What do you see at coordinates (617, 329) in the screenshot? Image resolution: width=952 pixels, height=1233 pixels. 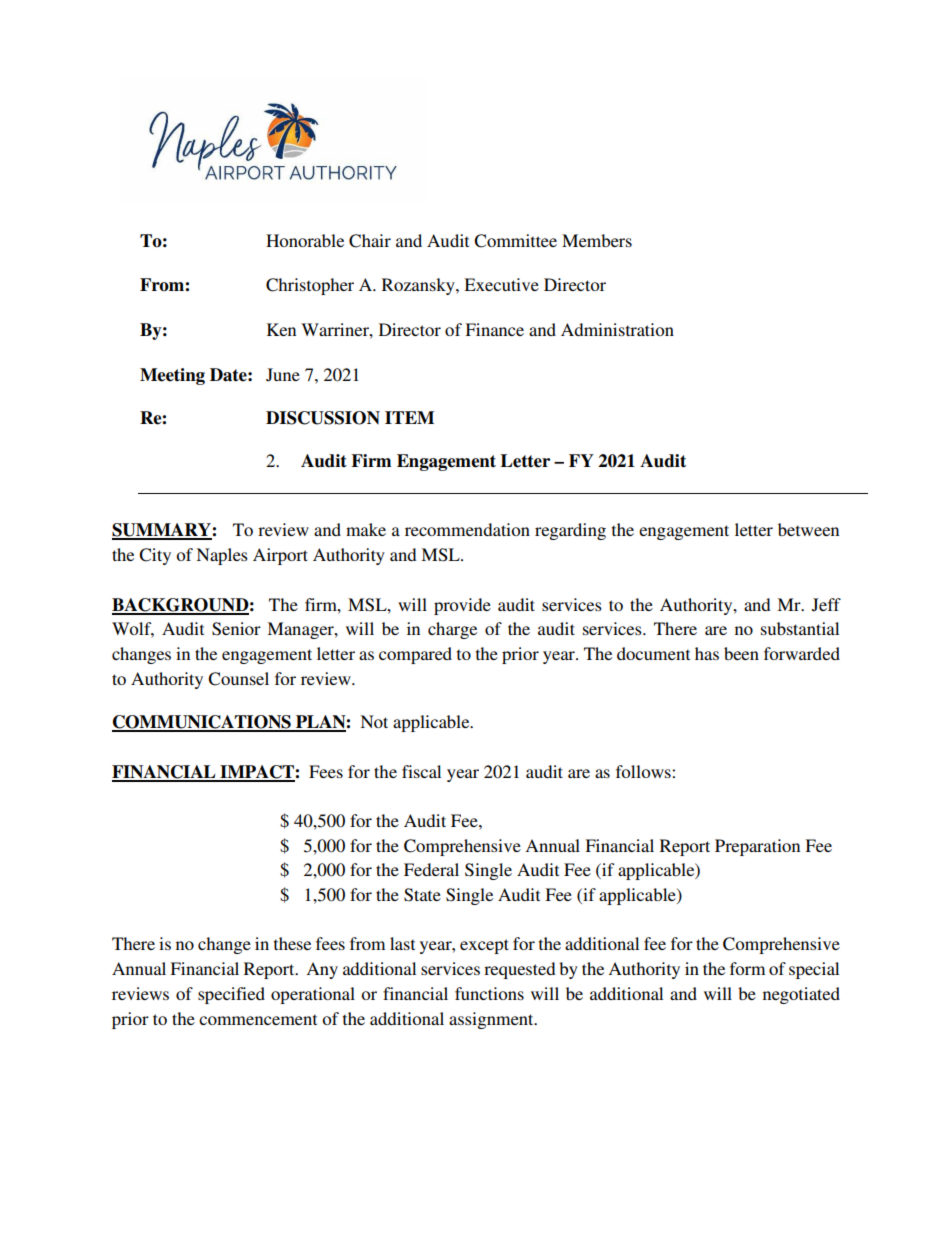 I see `Administration` at bounding box center [617, 329].
